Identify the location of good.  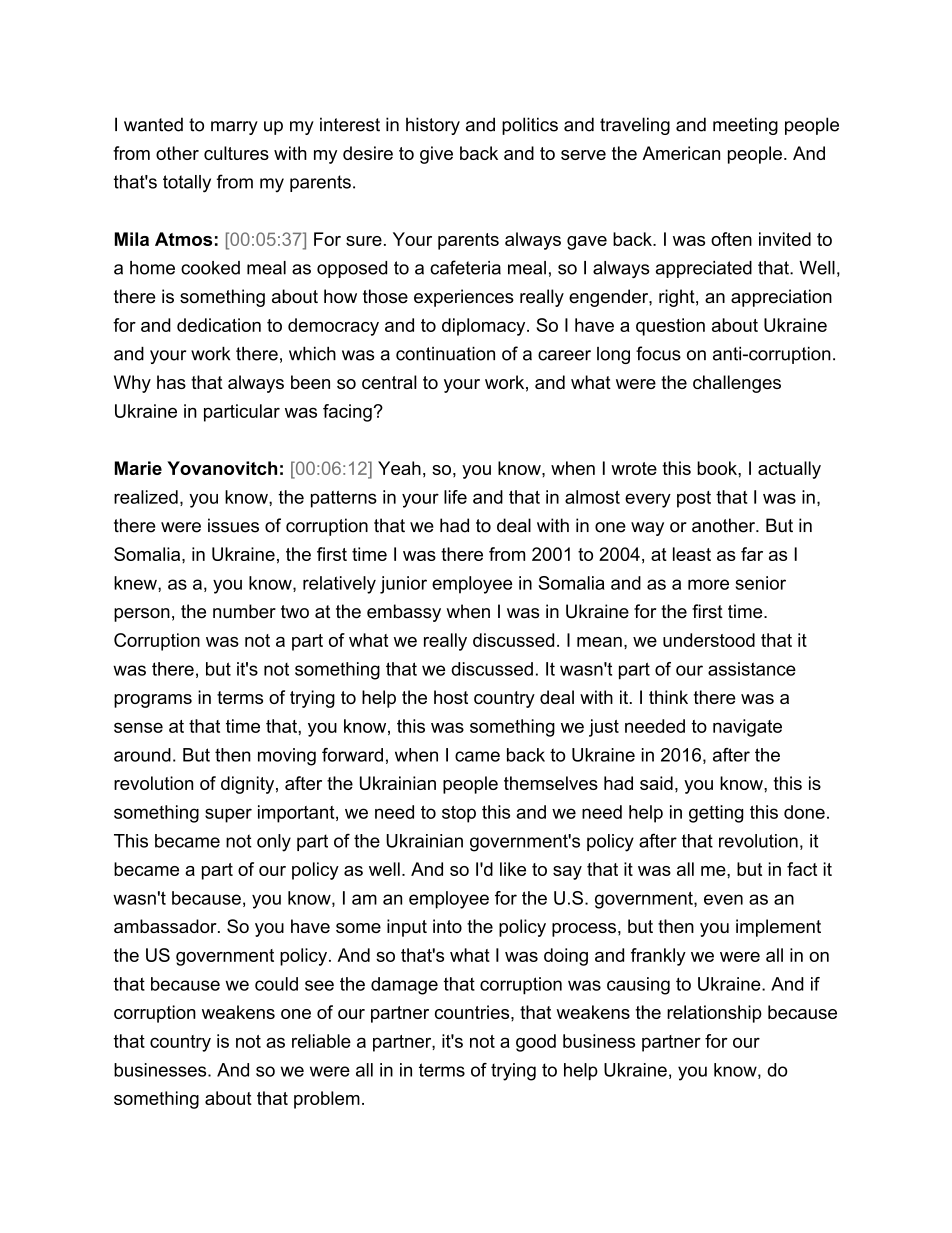
(536, 1043).
